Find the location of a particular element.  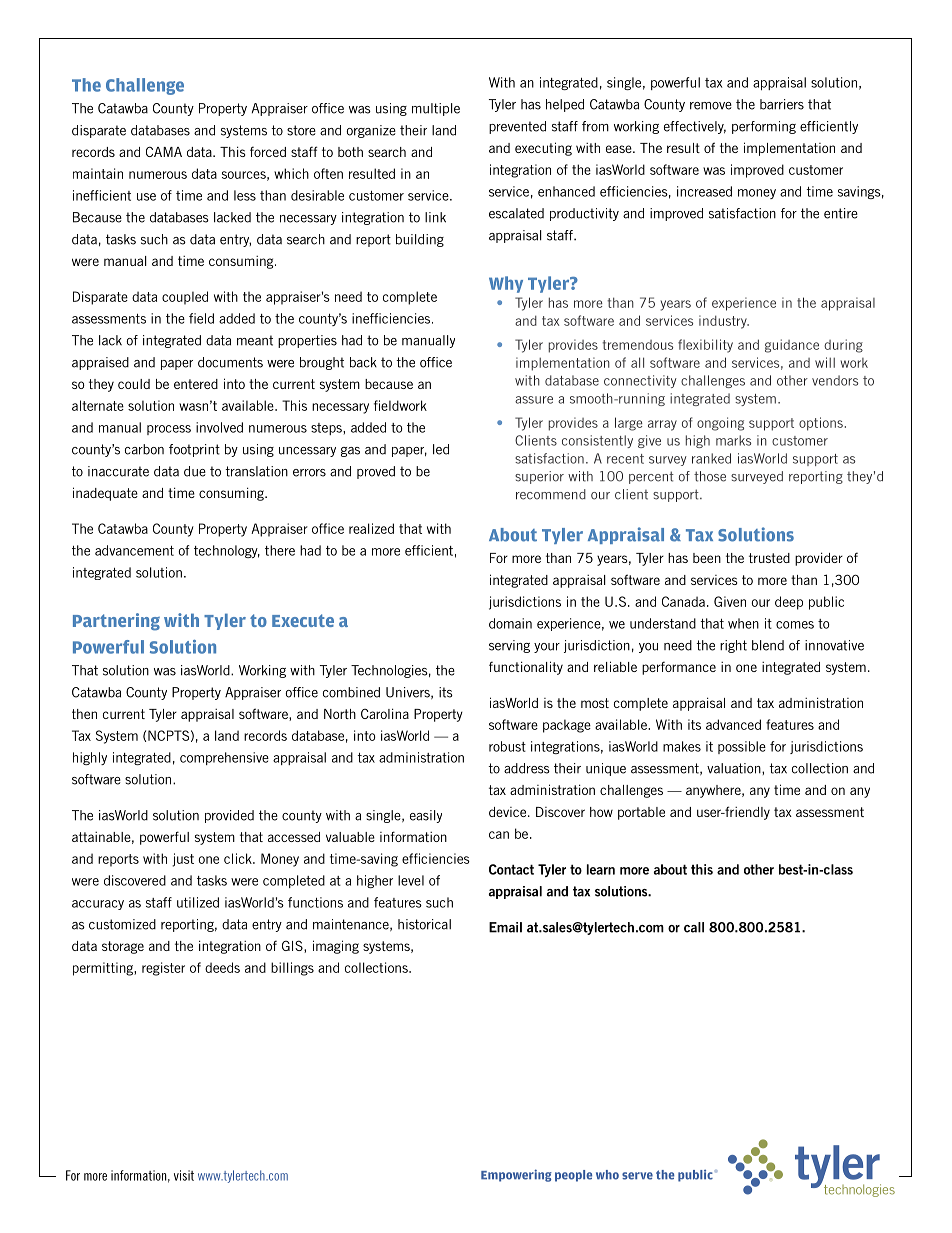

trusted is located at coordinates (769, 558).
